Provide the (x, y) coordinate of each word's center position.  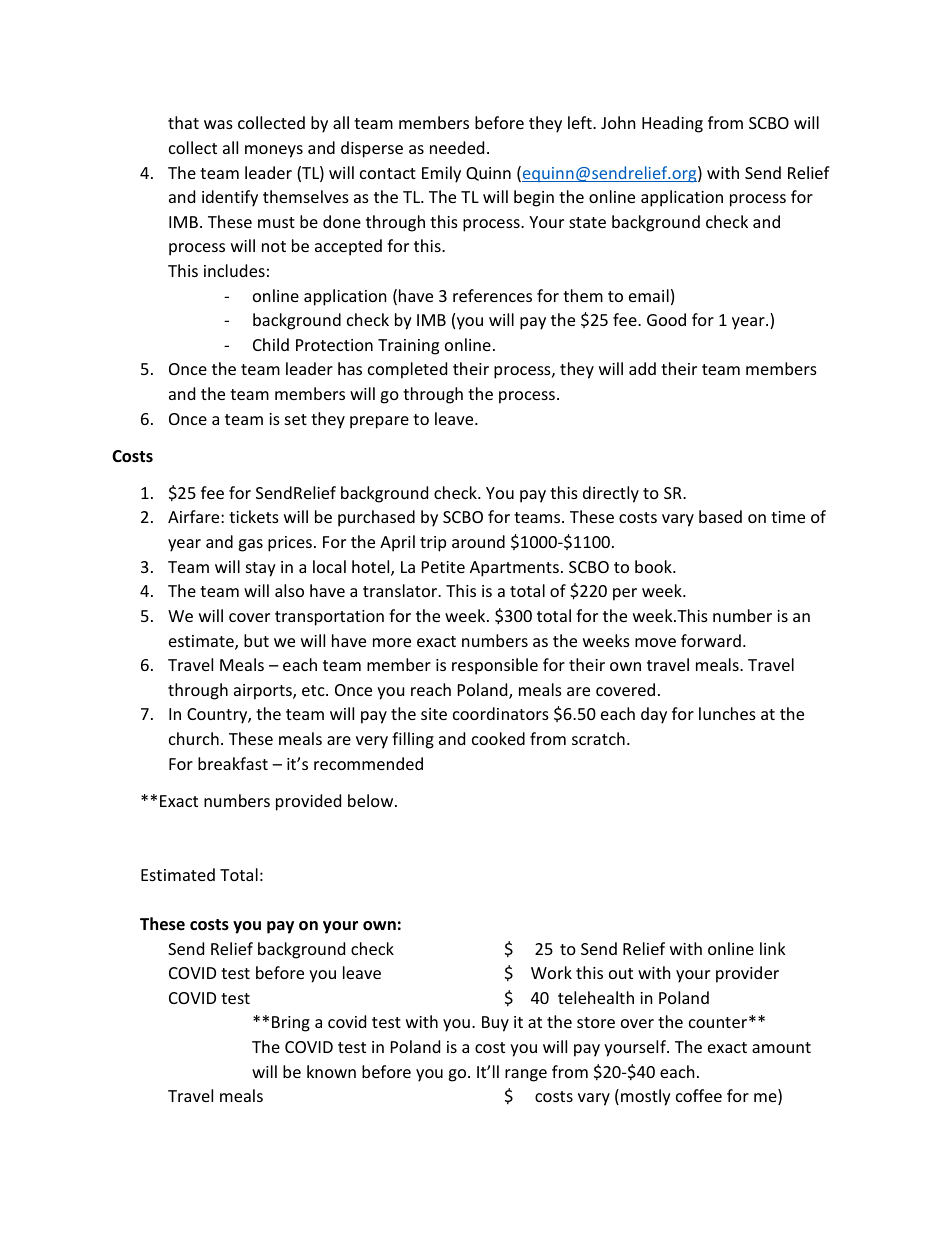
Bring (291, 1024)
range (526, 1075)
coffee (699, 1095)
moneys (274, 151)
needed (457, 147)
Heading (672, 124)
